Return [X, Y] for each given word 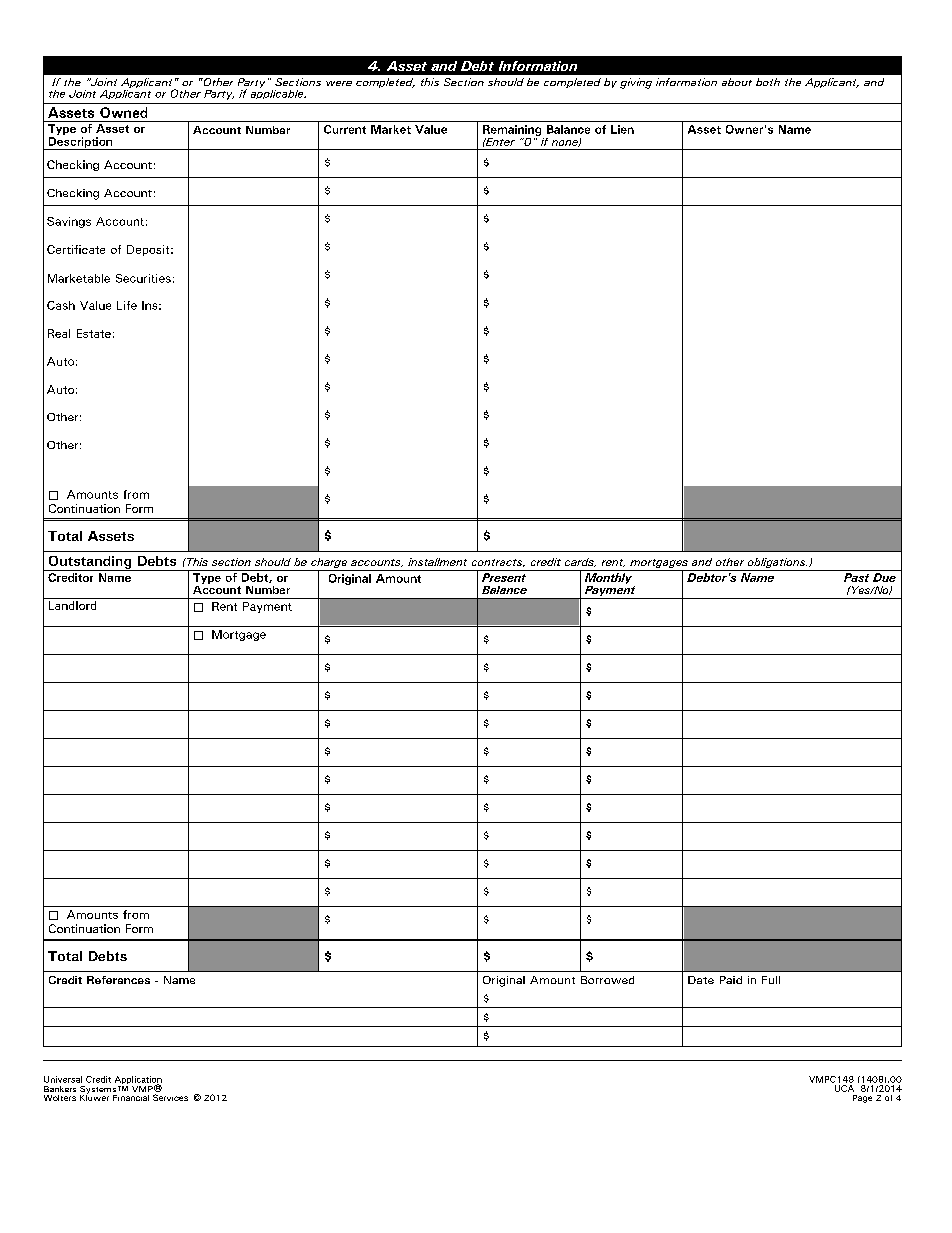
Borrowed [607, 980]
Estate [94, 333]
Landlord [72, 605]
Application [138, 1081]
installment [437, 562]
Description [80, 143]
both [768, 82]
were [339, 83]
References [118, 980]
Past [856, 577]
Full [771, 980]
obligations [776, 564]
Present [504, 577]
